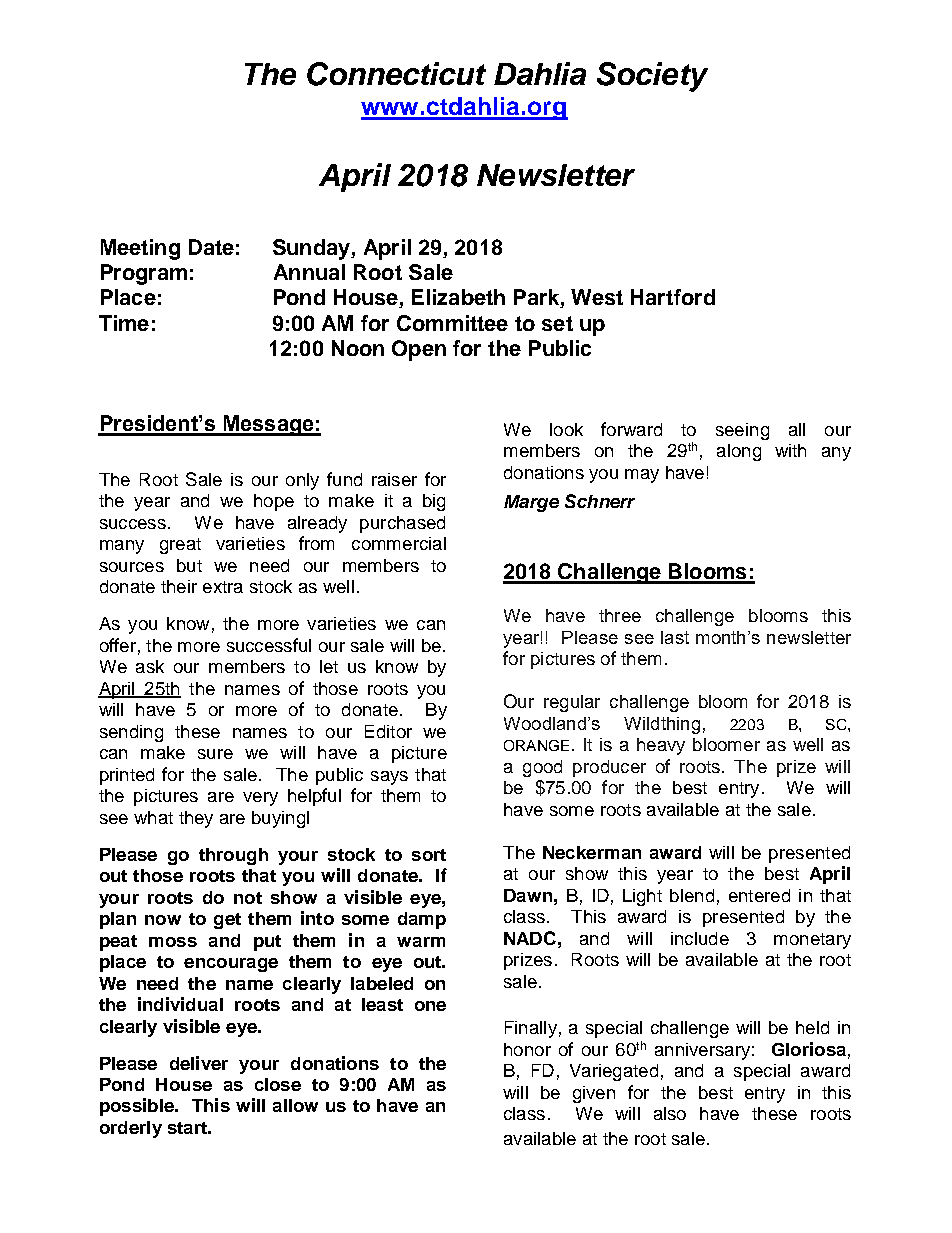 The height and width of the page is (1233, 952). What do you see at coordinates (199, 1063) in the page?
I see `deliver` at bounding box center [199, 1063].
